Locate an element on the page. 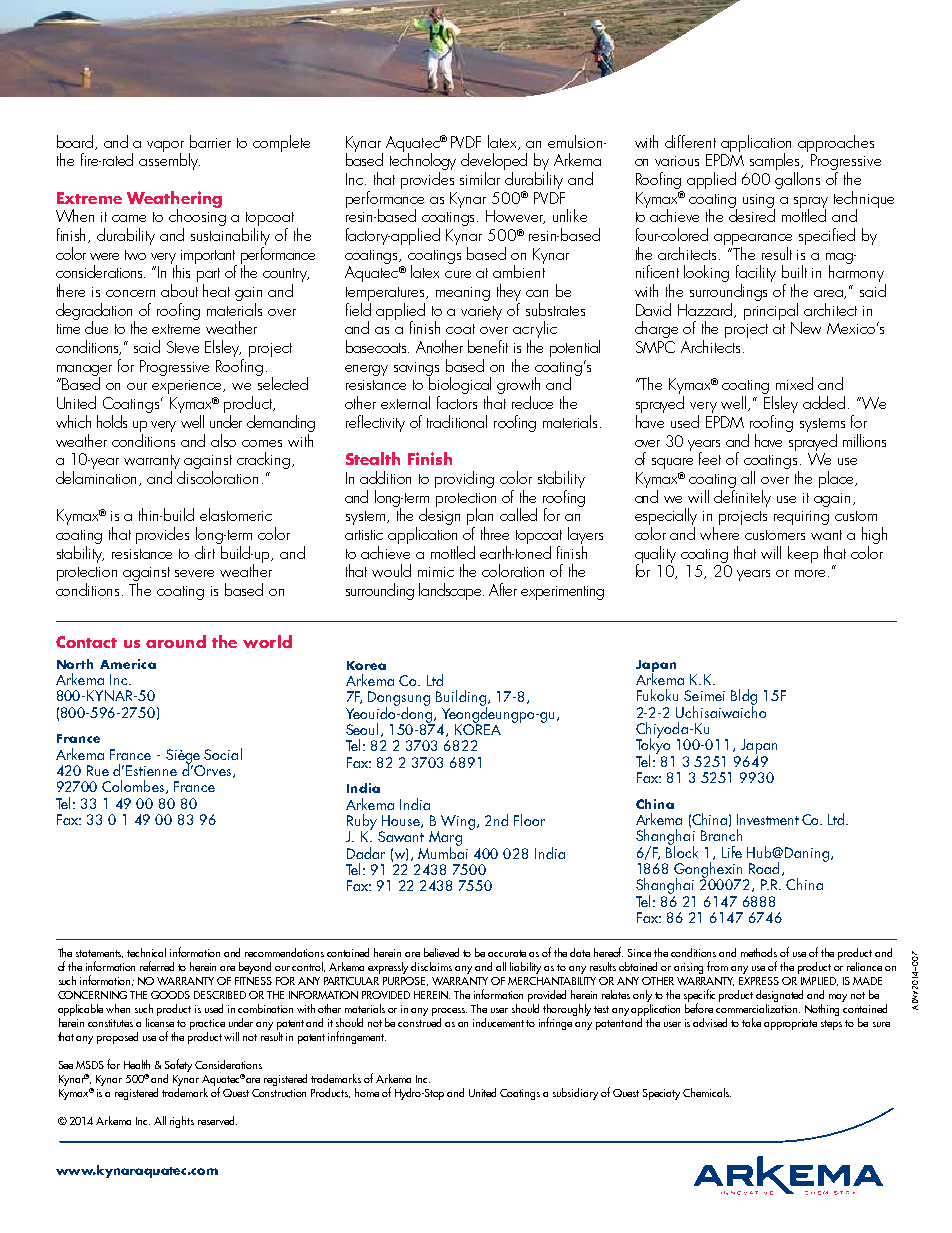  Wing is located at coordinates (458, 822).
